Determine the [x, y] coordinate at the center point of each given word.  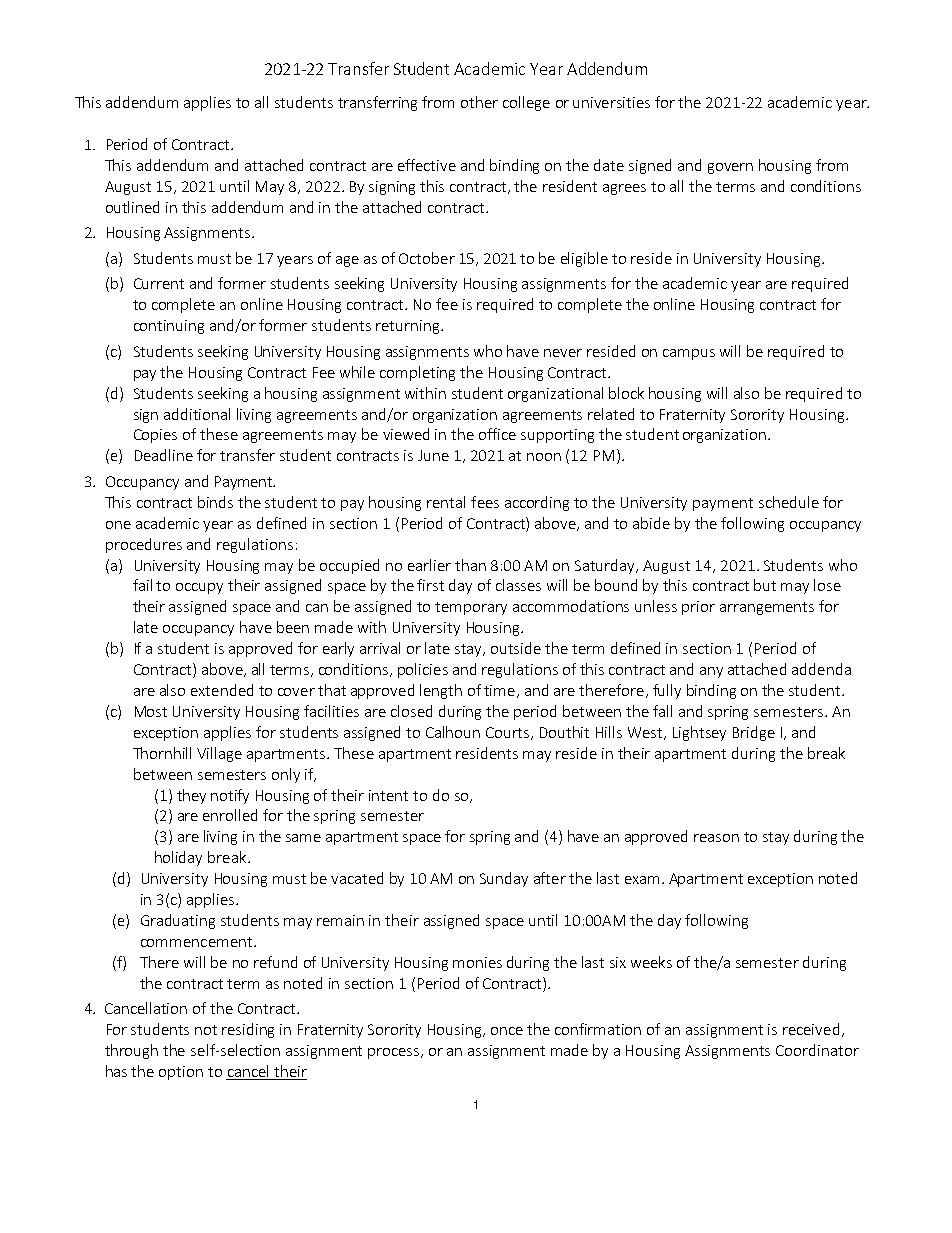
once [507, 1031]
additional [197, 414]
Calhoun [453, 732]
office [497, 434]
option [181, 1073]
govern [730, 168]
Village [219, 754]
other [479, 102]
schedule [789, 502]
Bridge [754, 733]
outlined [132, 207]
